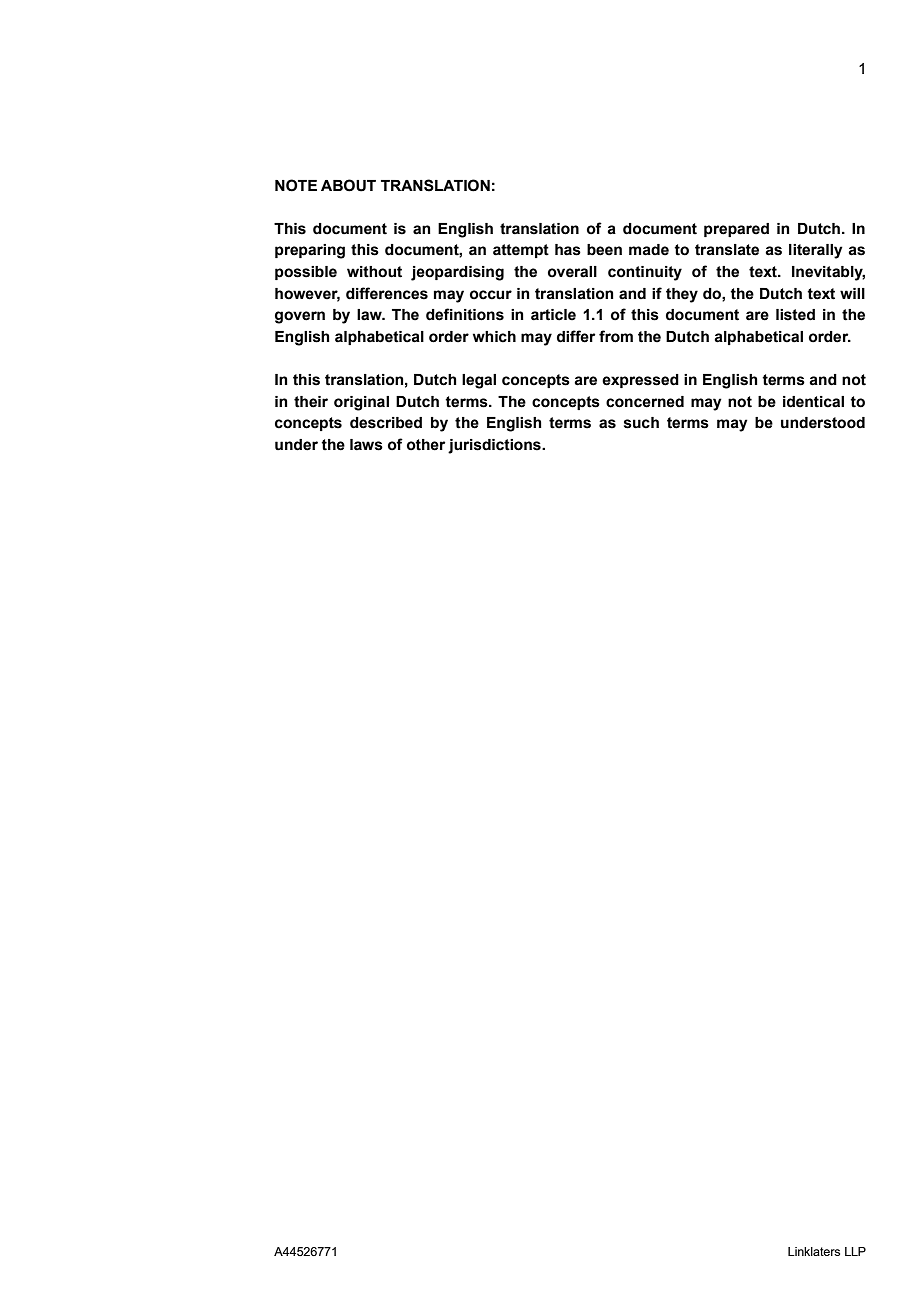  I want to click on legal, so click(479, 381).
